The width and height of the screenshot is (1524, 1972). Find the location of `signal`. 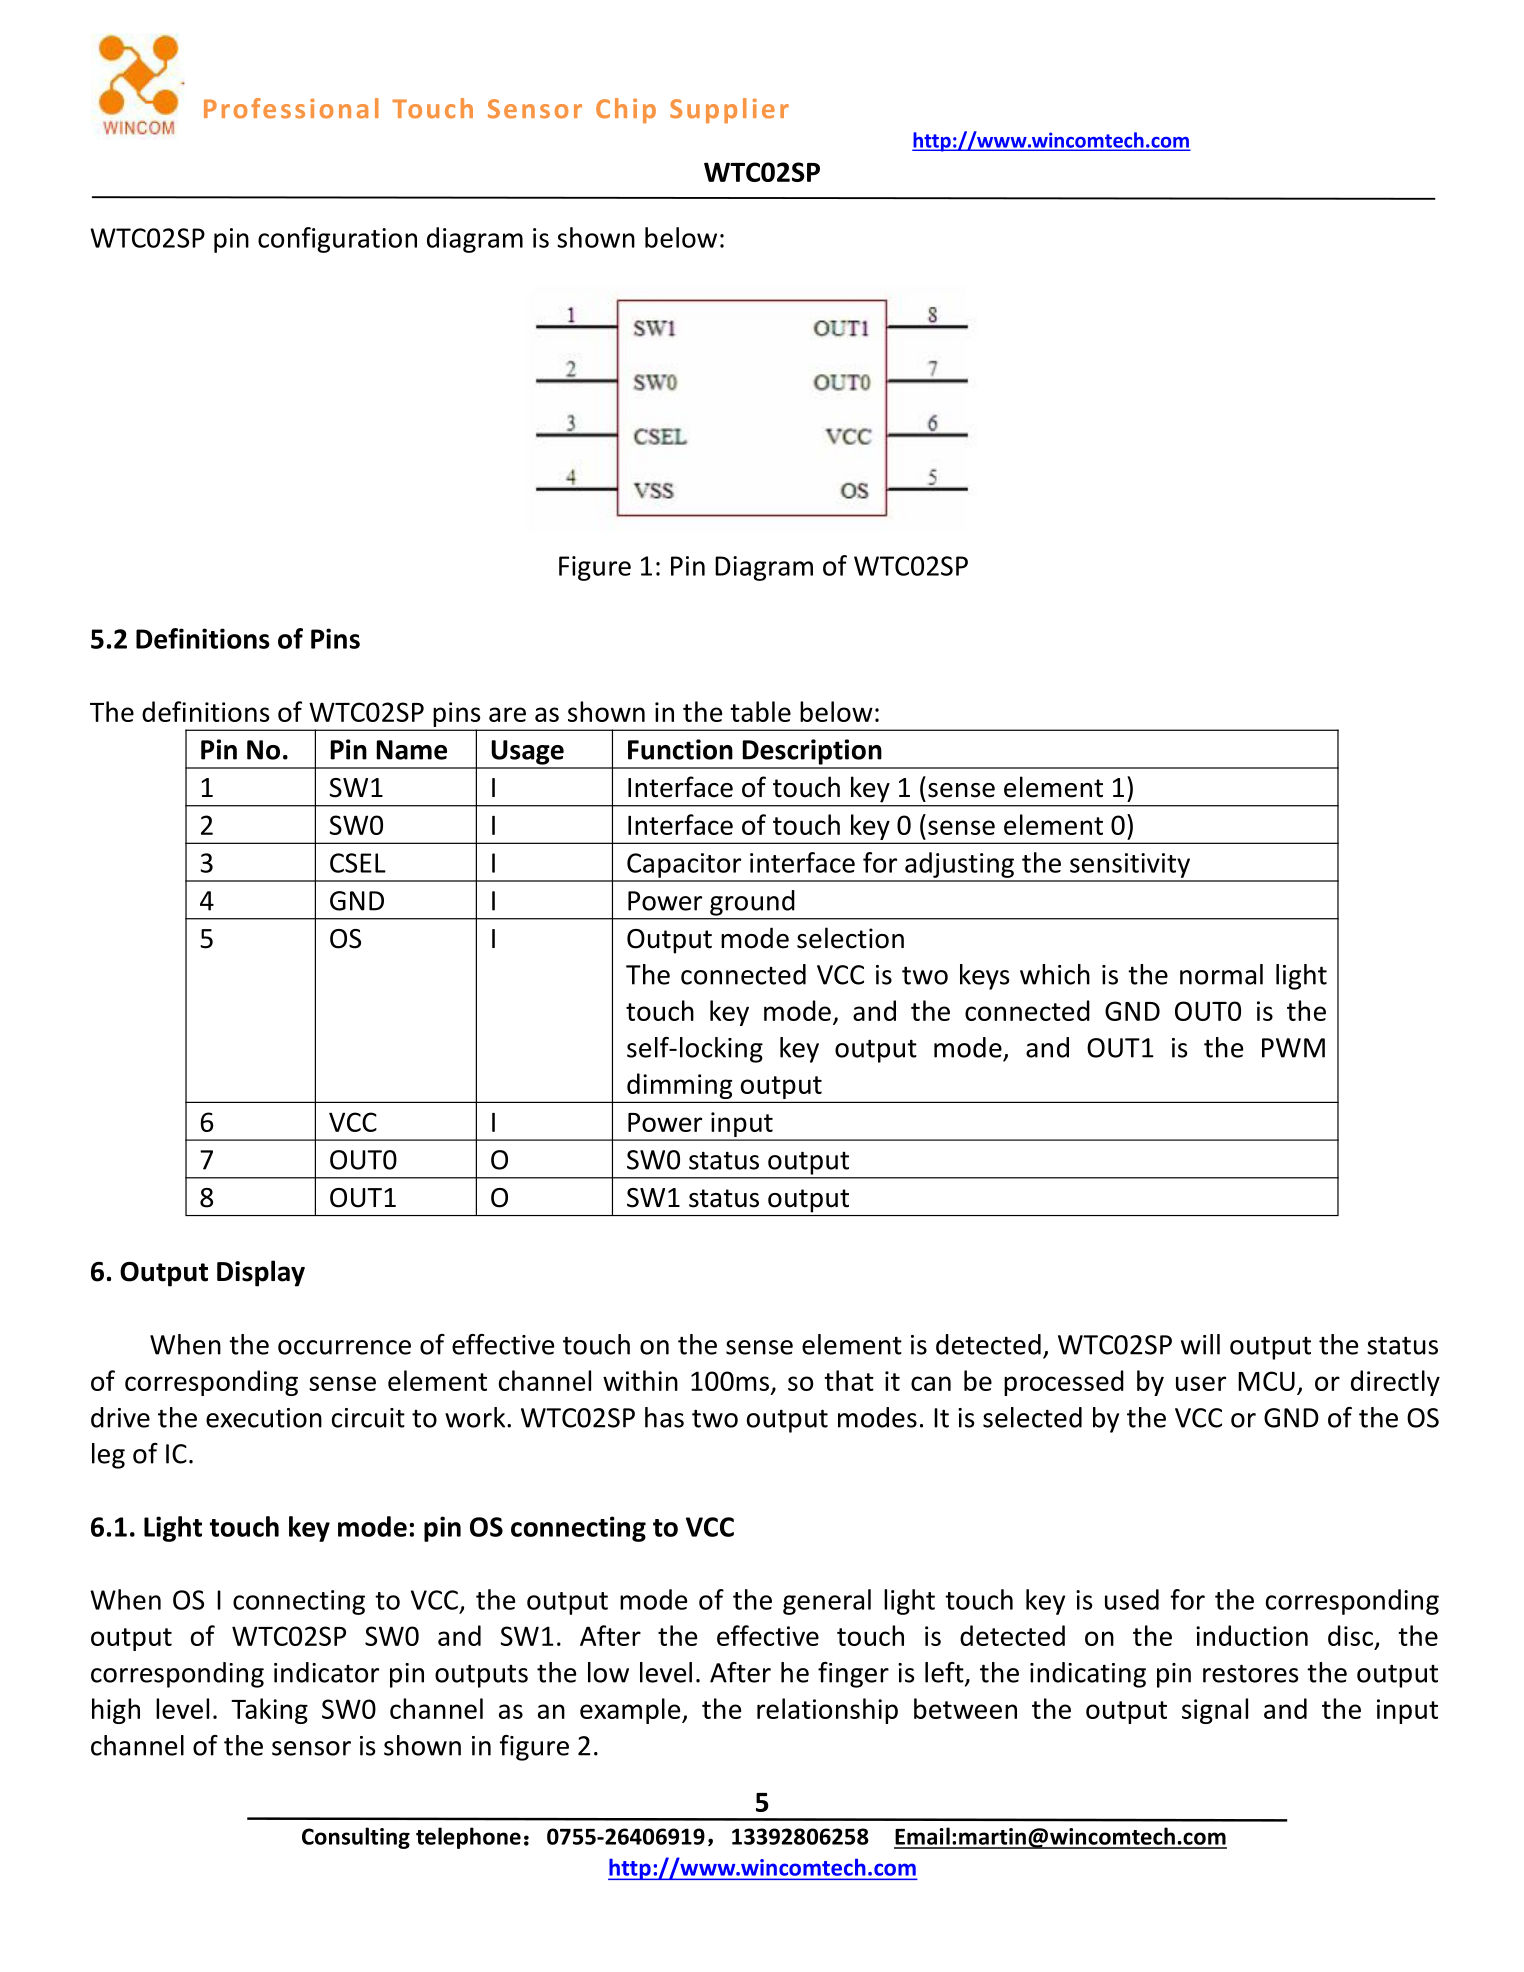

signal is located at coordinates (1215, 1711).
